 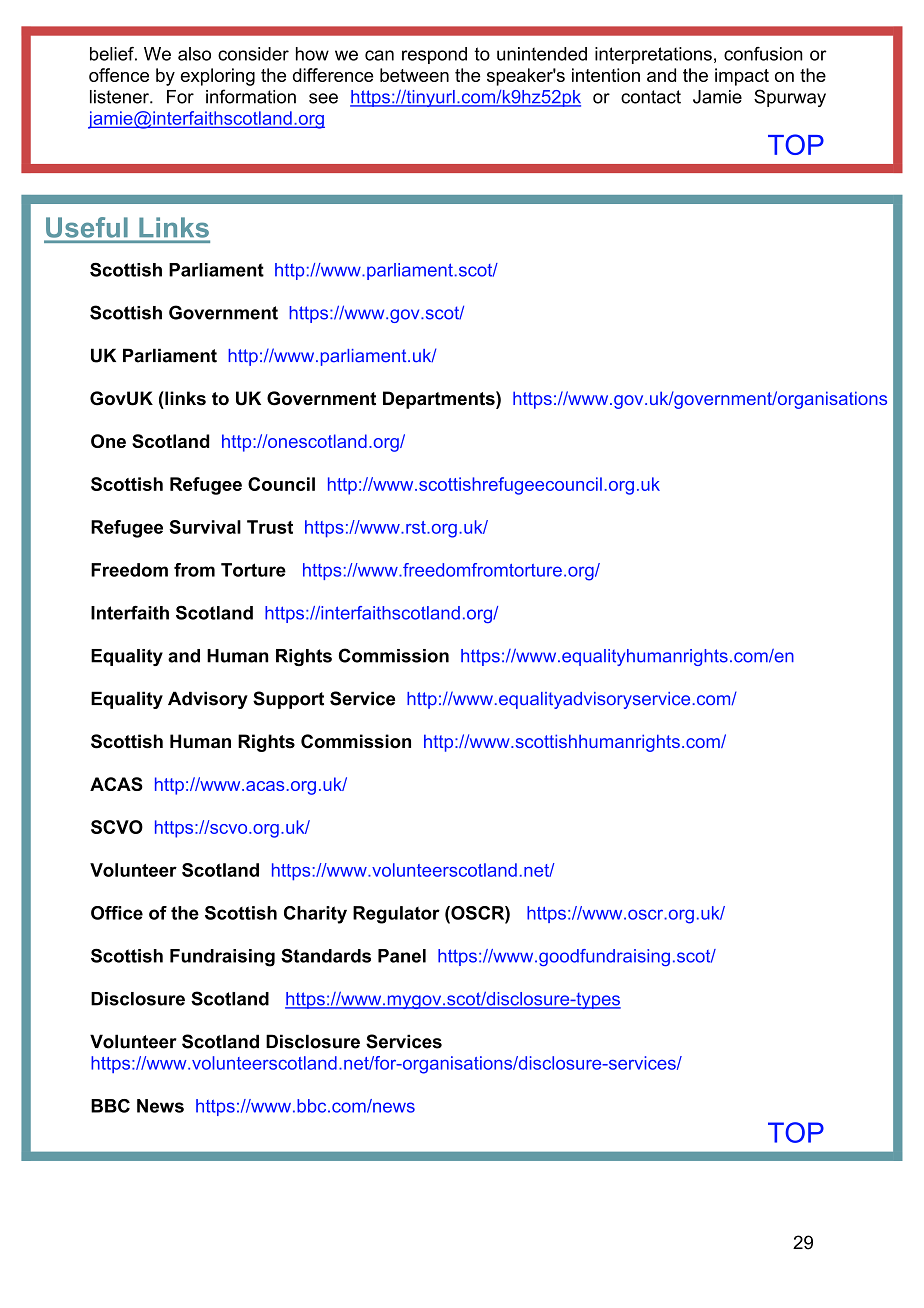 I want to click on between, so click(x=414, y=75).
